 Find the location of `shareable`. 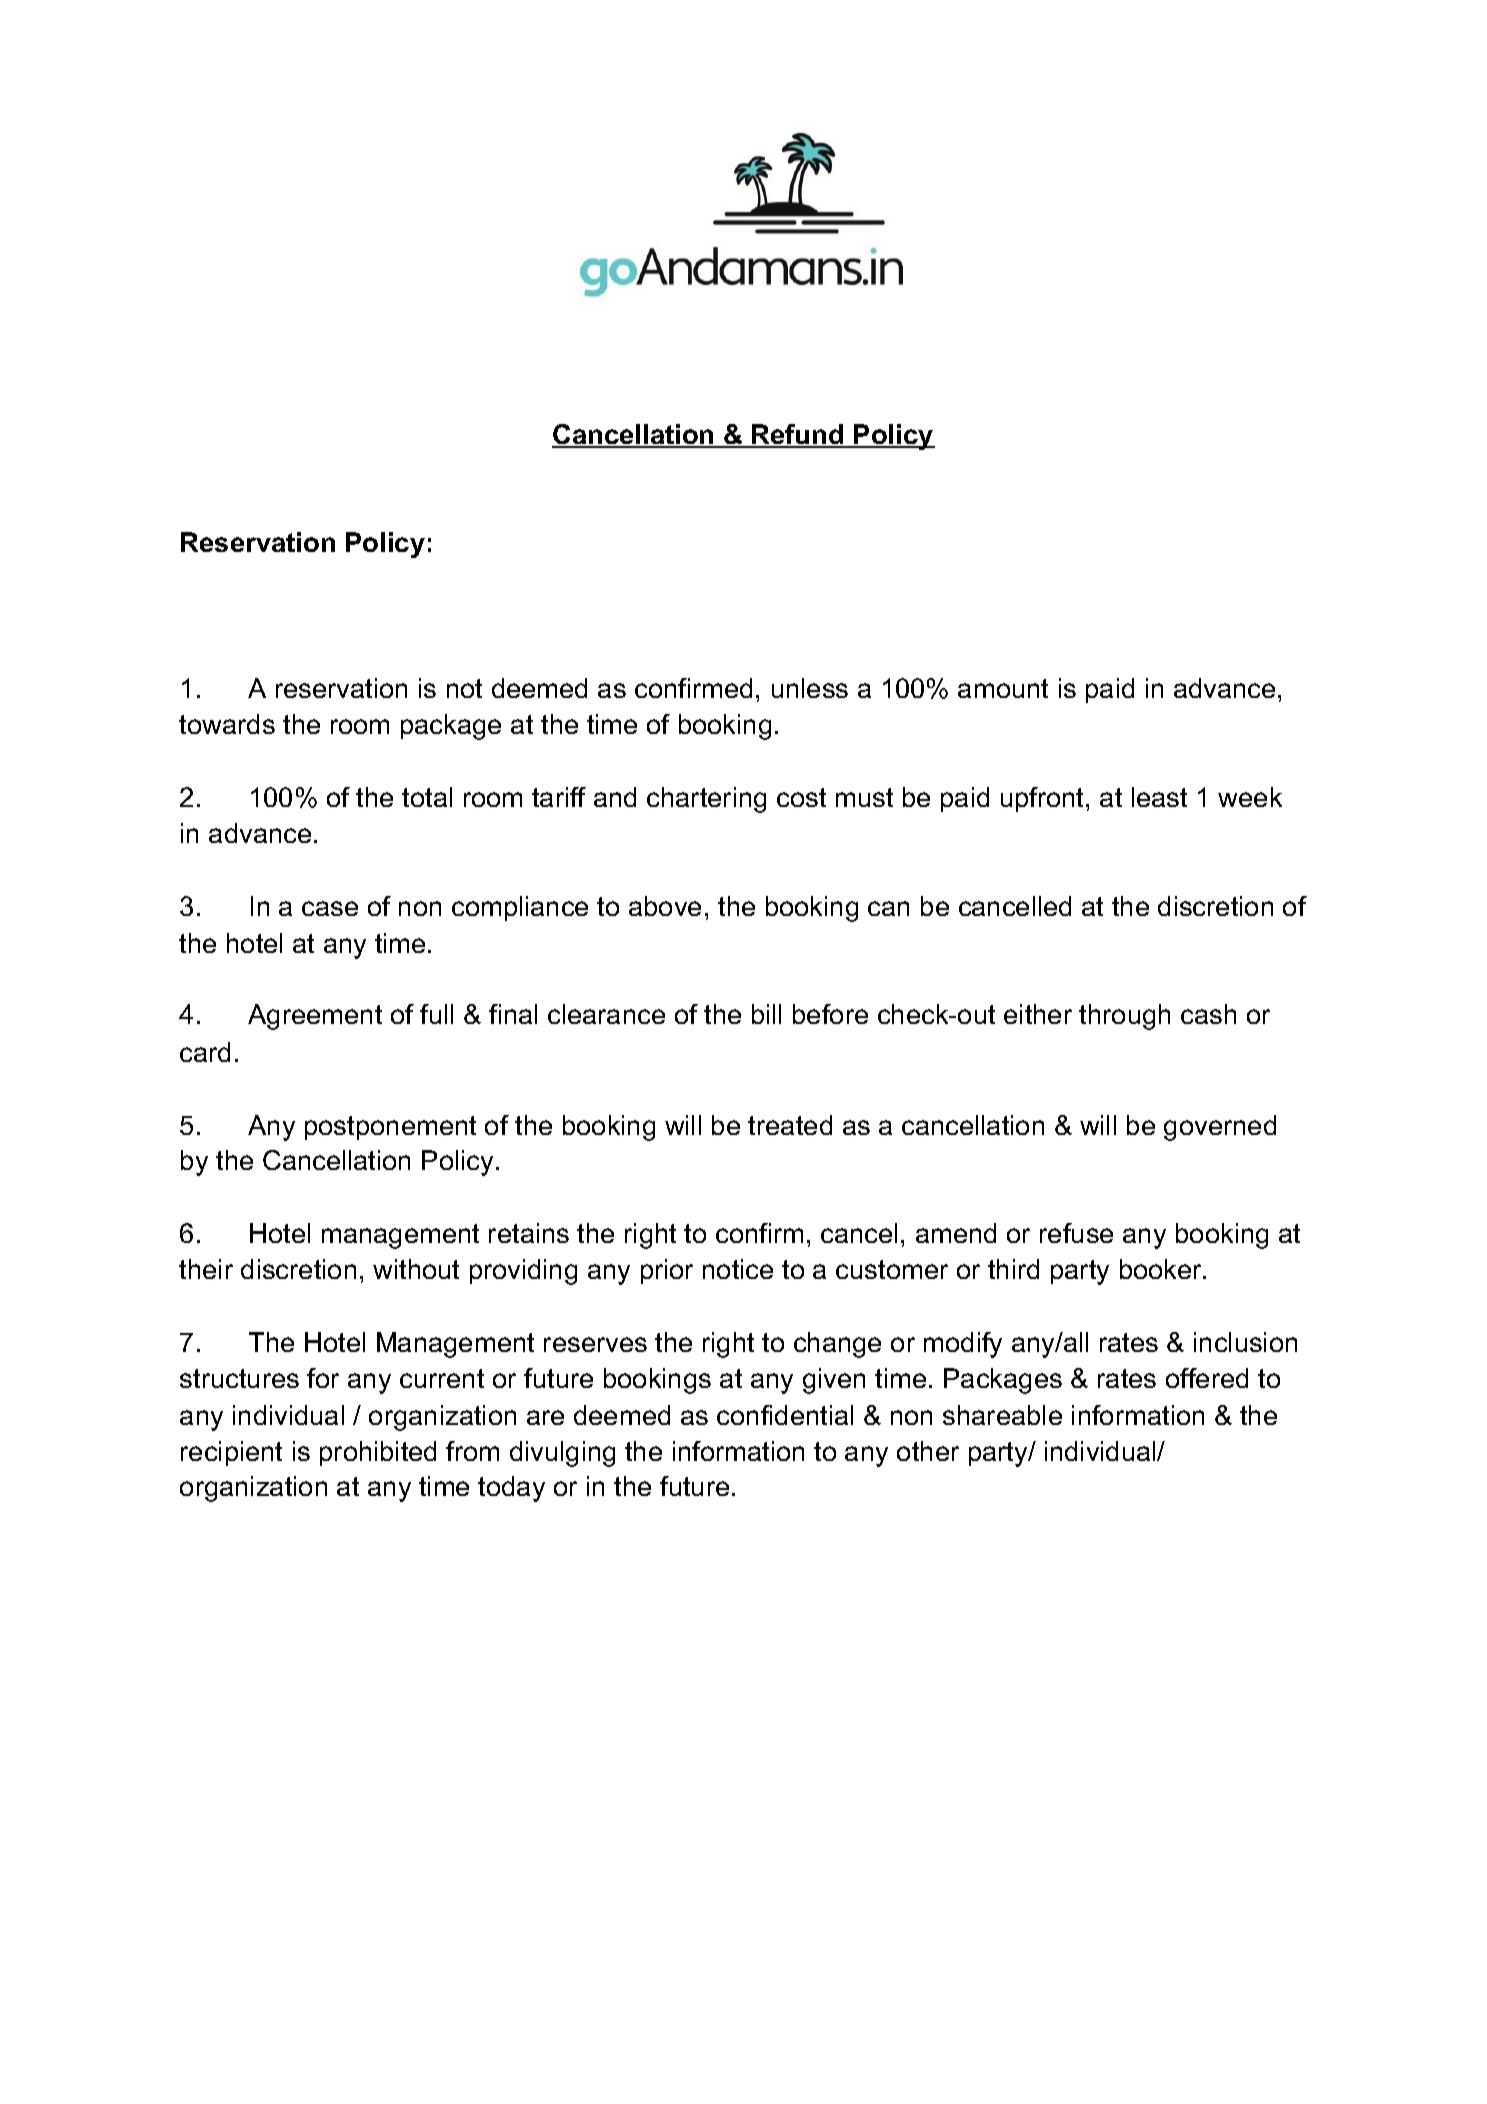

shareable is located at coordinates (1002, 1415).
